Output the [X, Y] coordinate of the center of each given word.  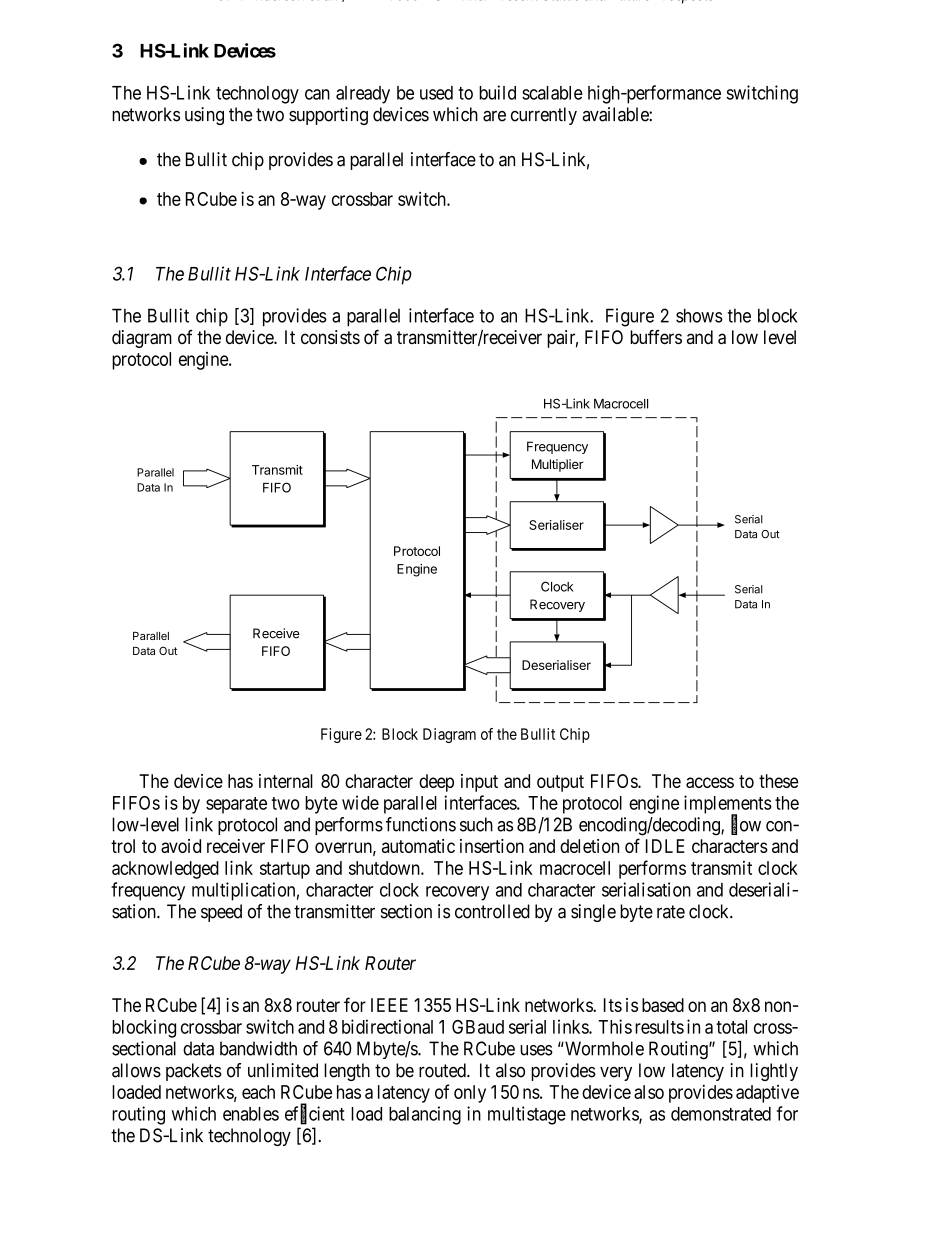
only [470, 1094]
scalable [552, 93]
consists [330, 337]
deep [436, 783]
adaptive [767, 1094]
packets [194, 1072]
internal [286, 781]
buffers [656, 337]
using [204, 116]
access [710, 782]
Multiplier [558, 465]
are [494, 116]
